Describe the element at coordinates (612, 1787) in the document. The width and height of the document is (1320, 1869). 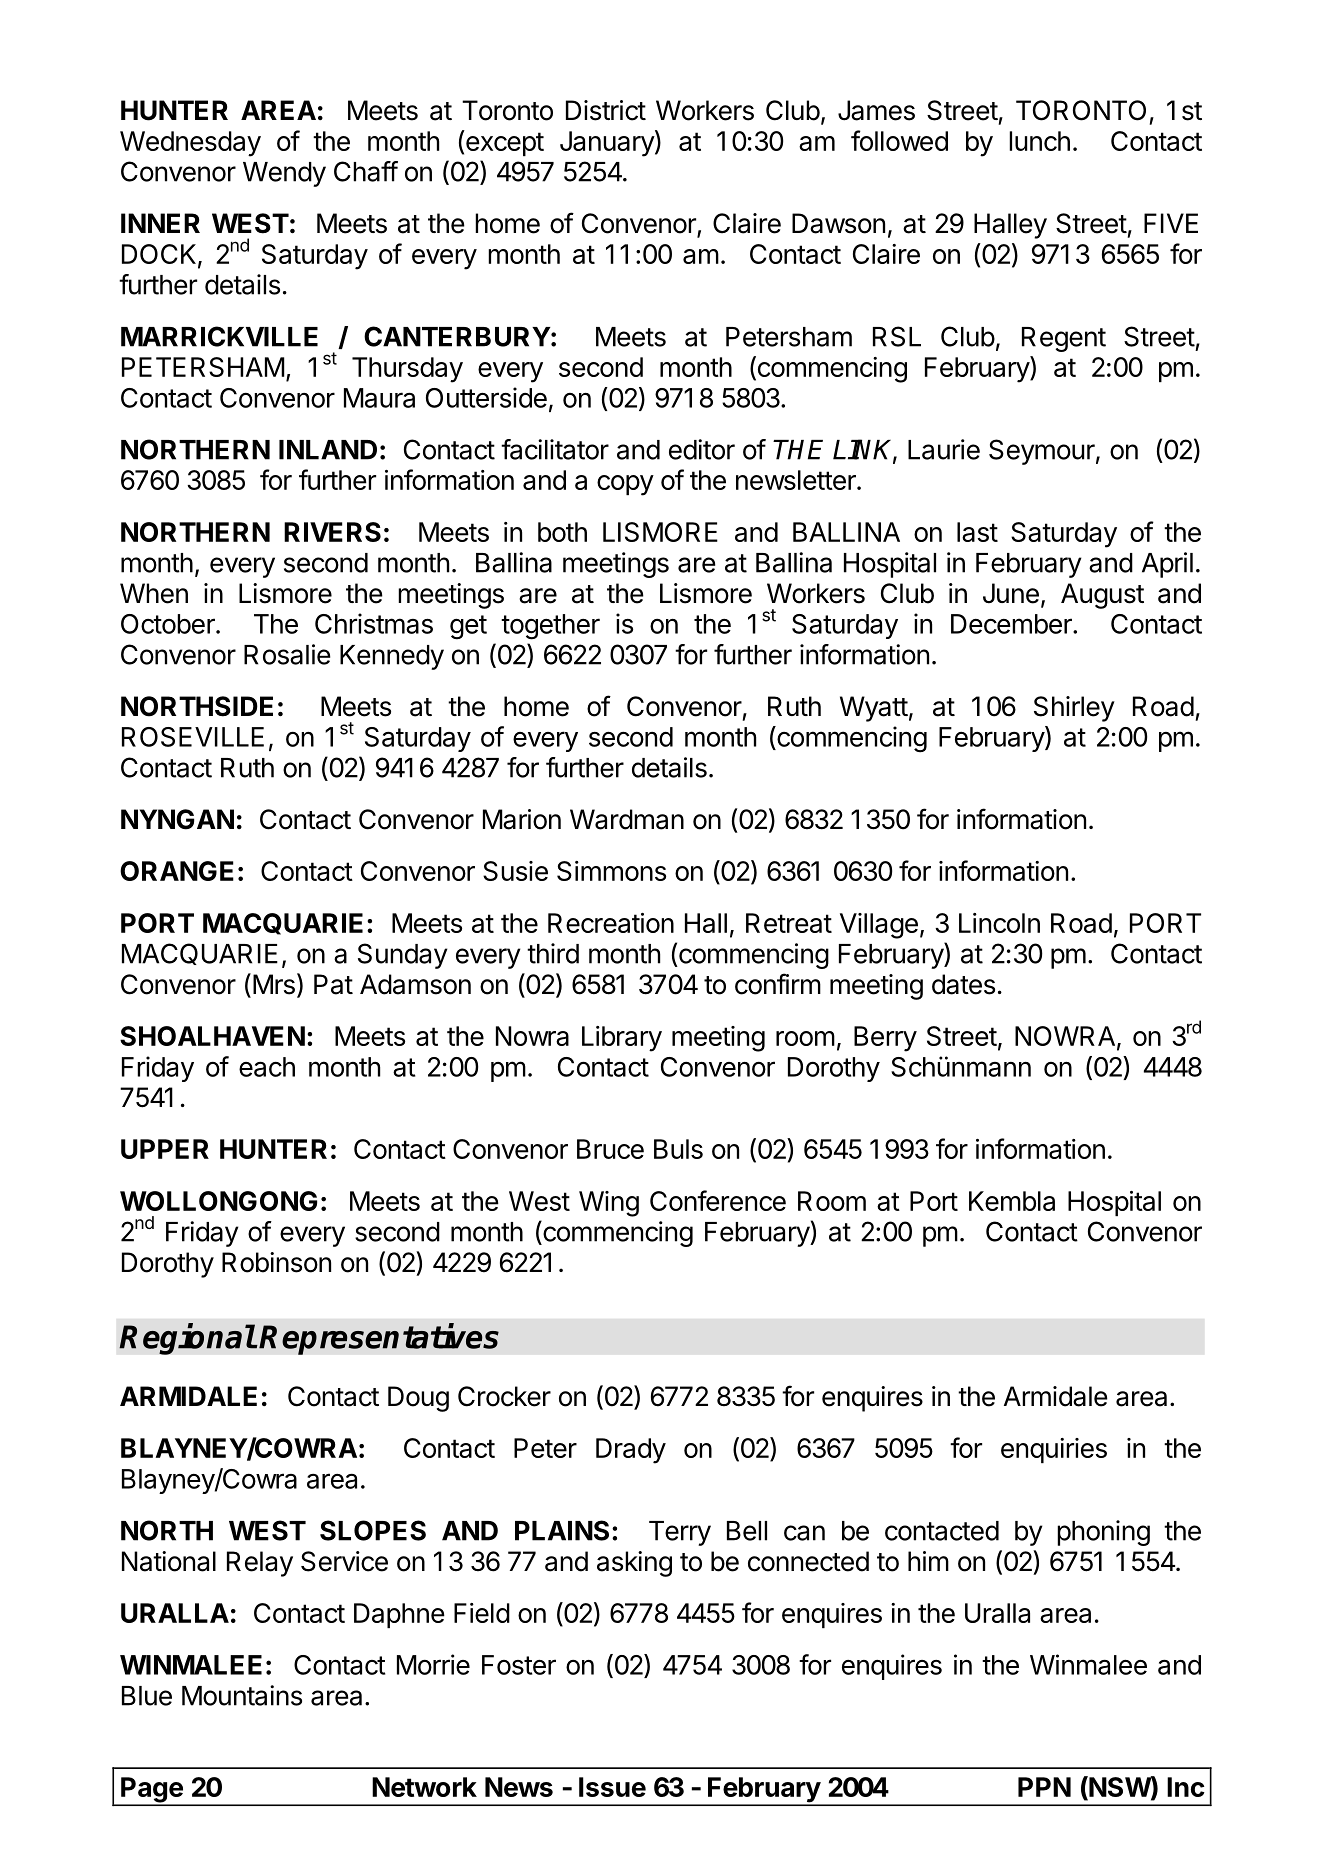
I see `Issue` at that location.
